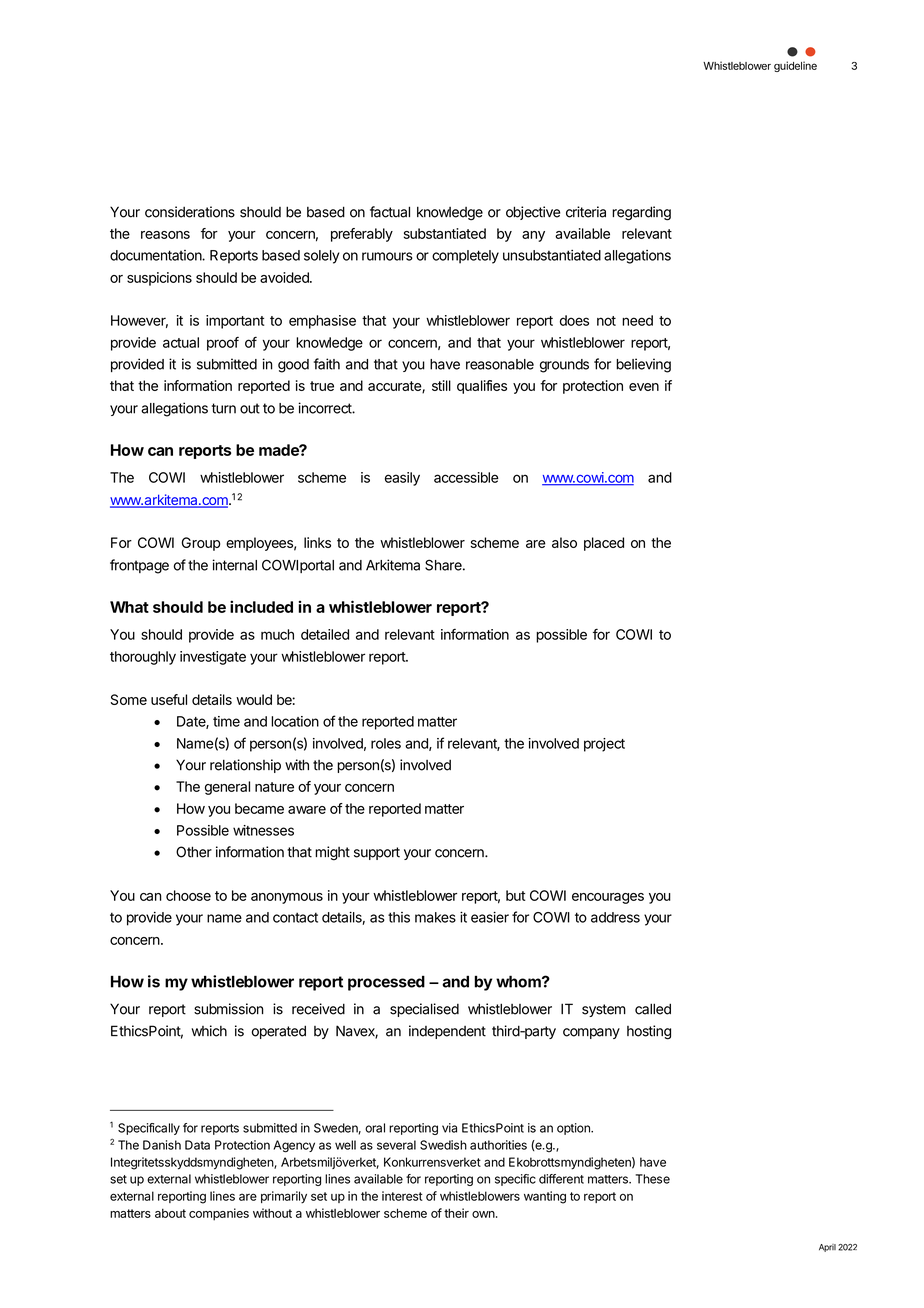  Describe the element at coordinates (500, 364) in the screenshot. I see `reasonable` at that location.
